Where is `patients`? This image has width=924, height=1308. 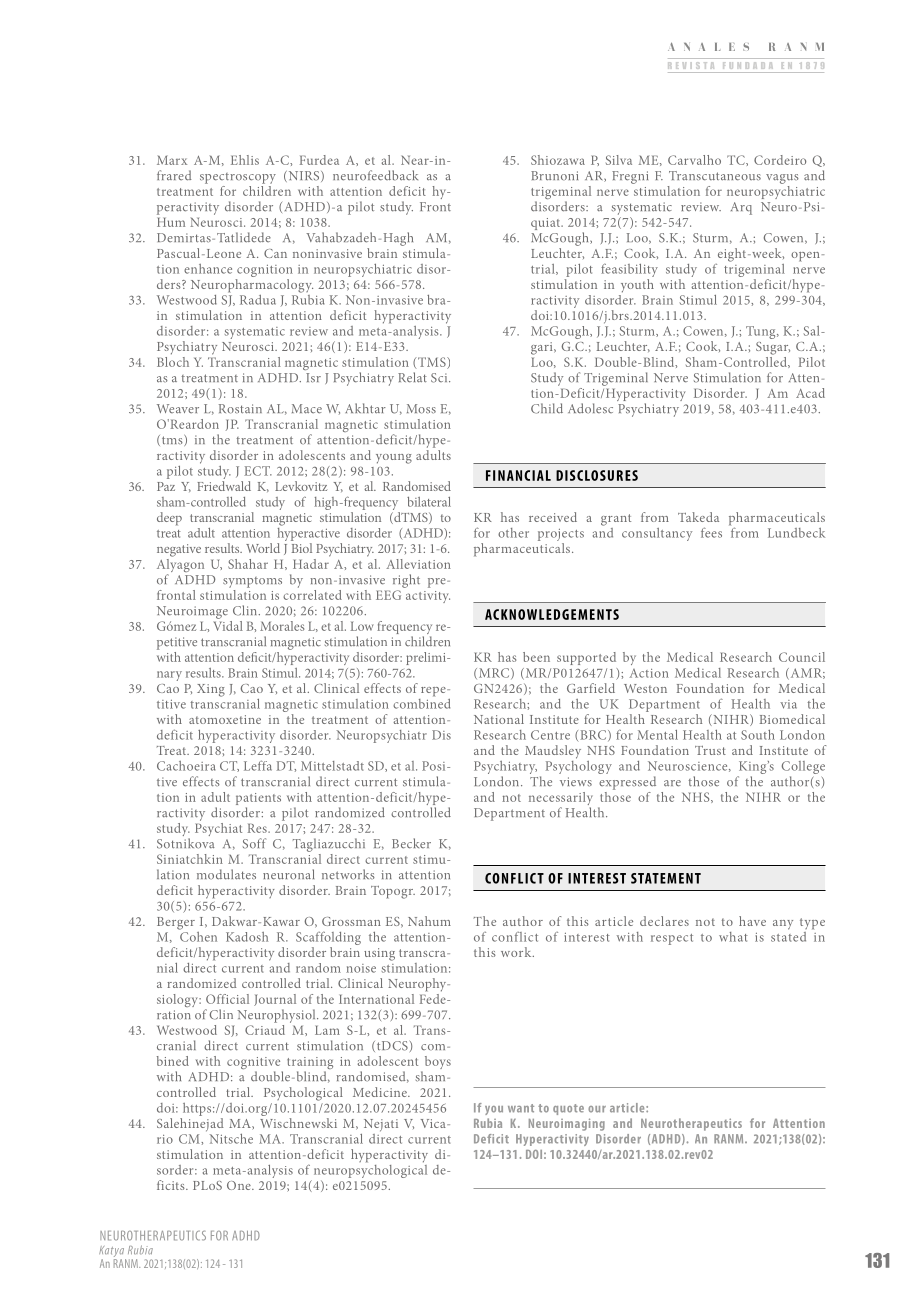
patients is located at coordinates (258, 799).
